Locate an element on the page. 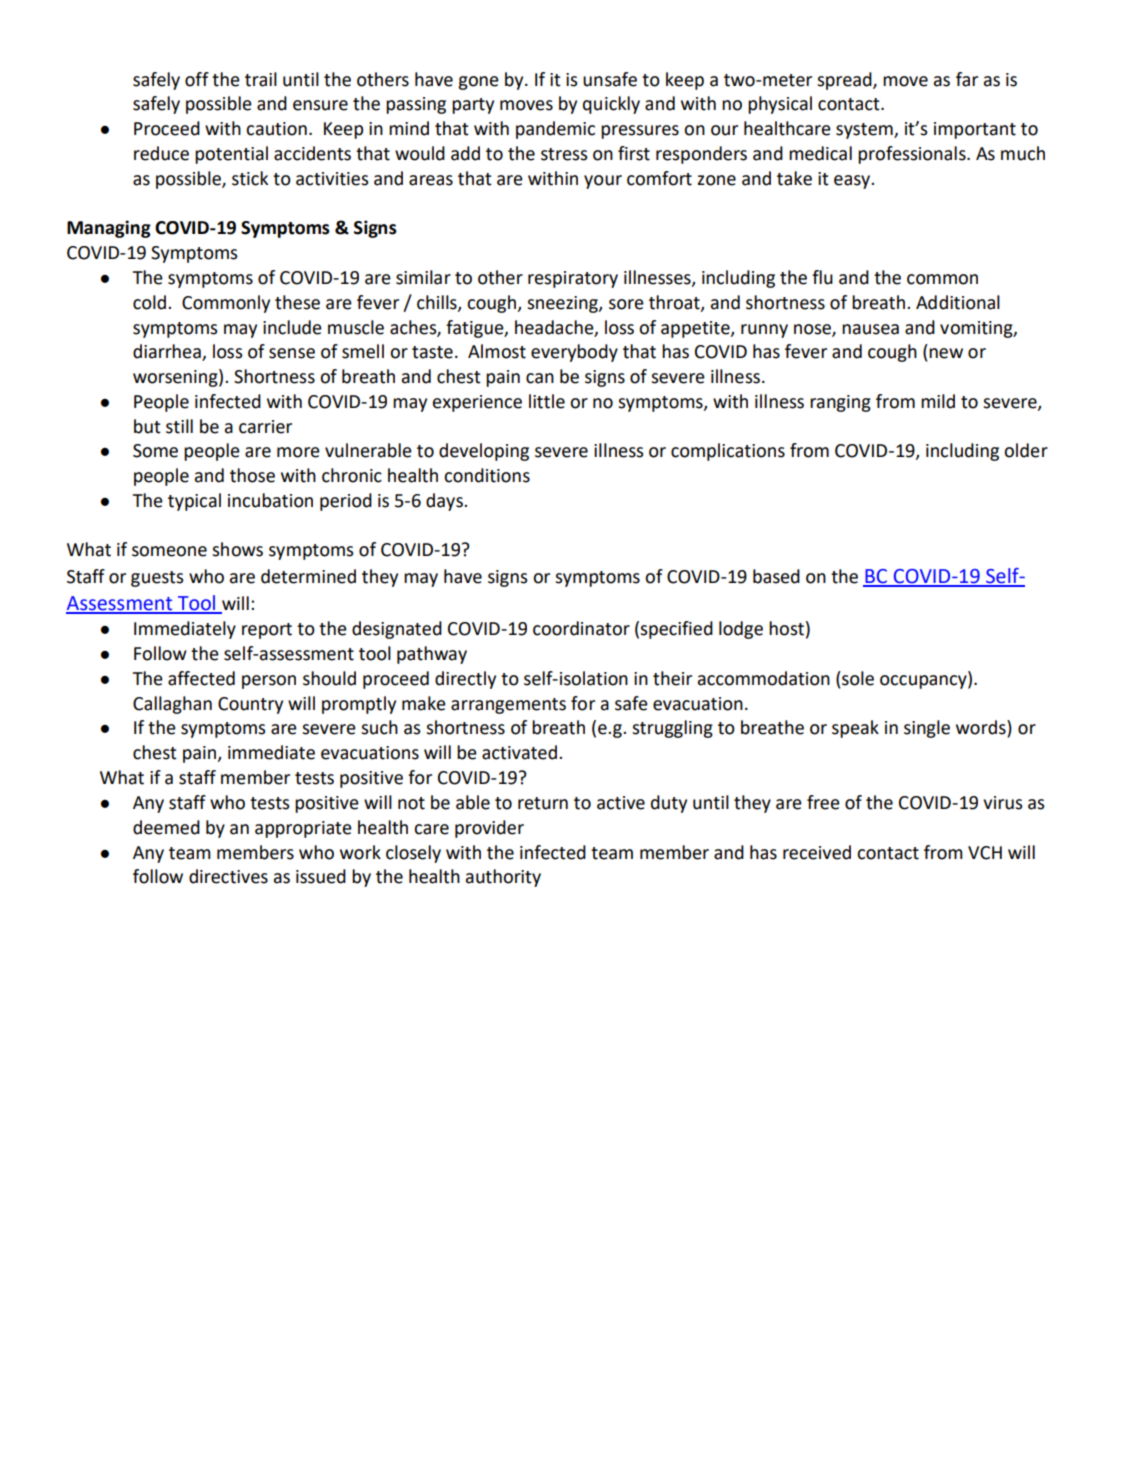 The image size is (1129, 1461). quickly is located at coordinates (611, 105).
